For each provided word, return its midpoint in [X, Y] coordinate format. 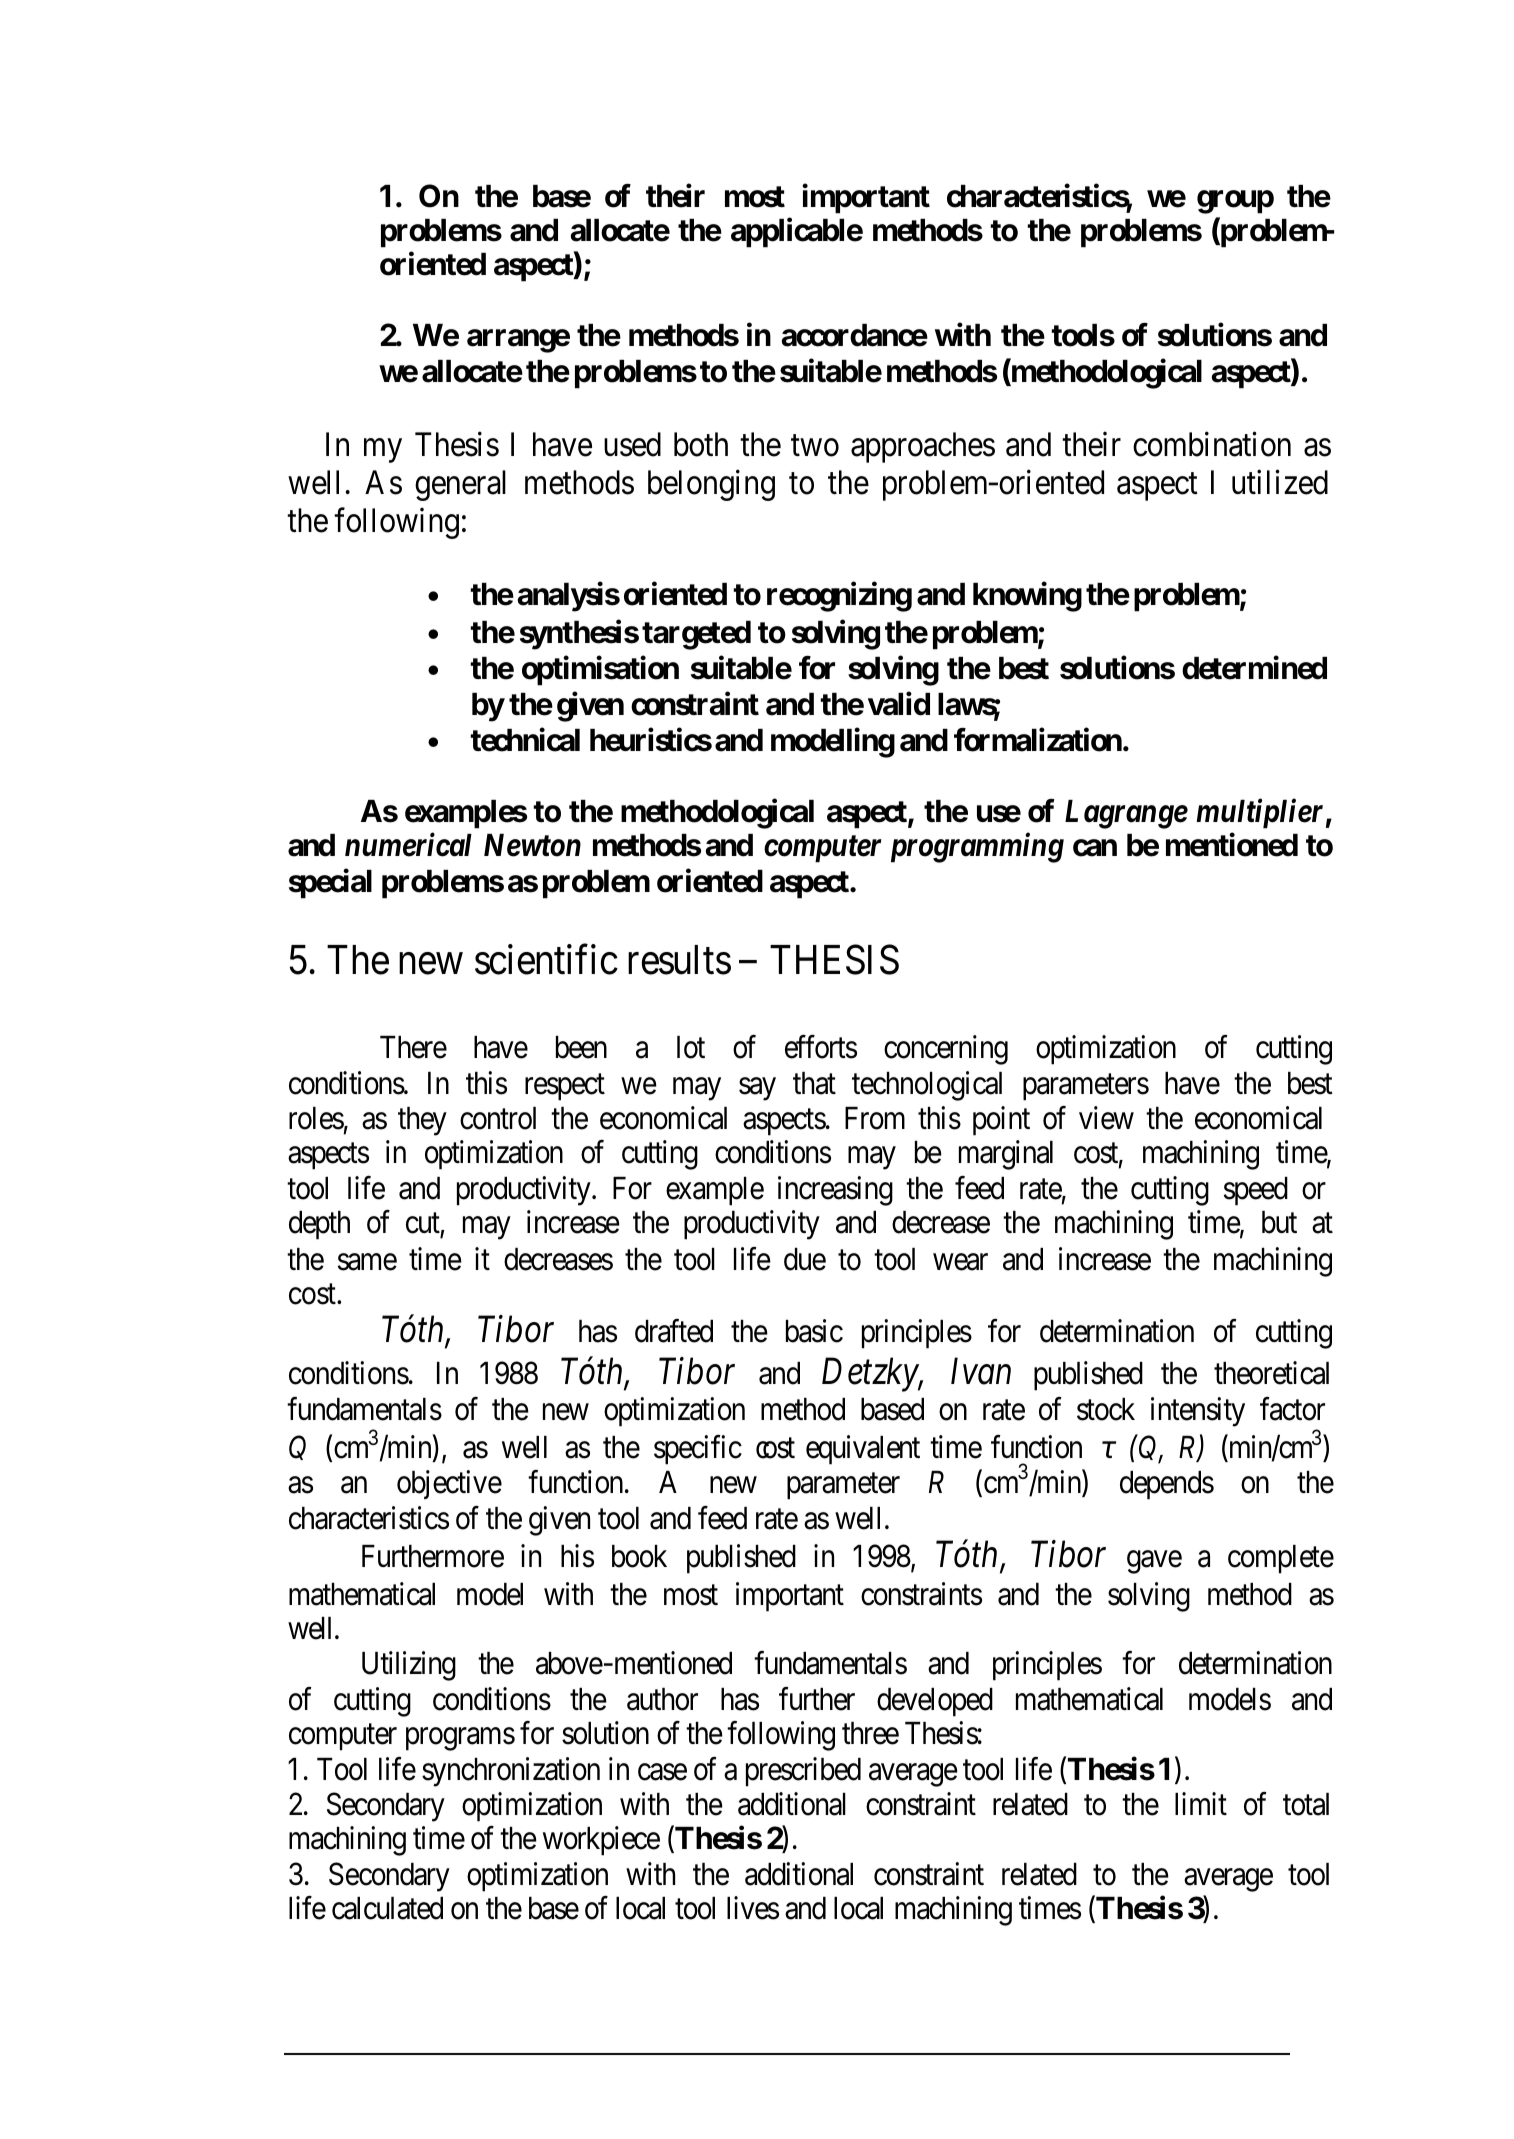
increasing [835, 1191]
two [815, 446]
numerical [408, 845]
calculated [387, 1908]
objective [449, 1484]
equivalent [863, 1450]
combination [1212, 444]
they [422, 1121]
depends [1167, 1485]
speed [1256, 1191]
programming [977, 848]
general [460, 485]
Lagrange [1126, 814]
